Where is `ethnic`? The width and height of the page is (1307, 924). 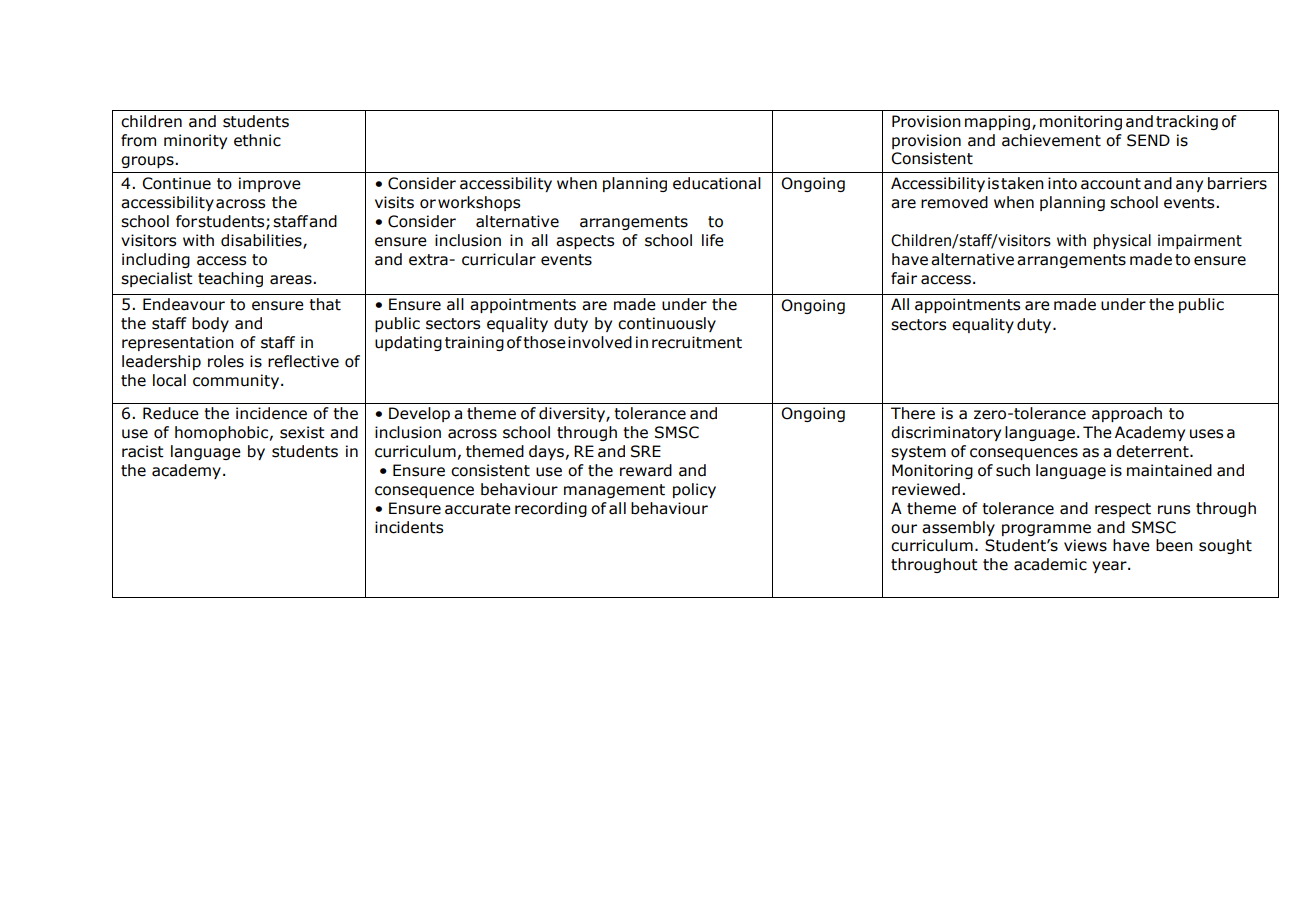
ethnic is located at coordinates (257, 140).
